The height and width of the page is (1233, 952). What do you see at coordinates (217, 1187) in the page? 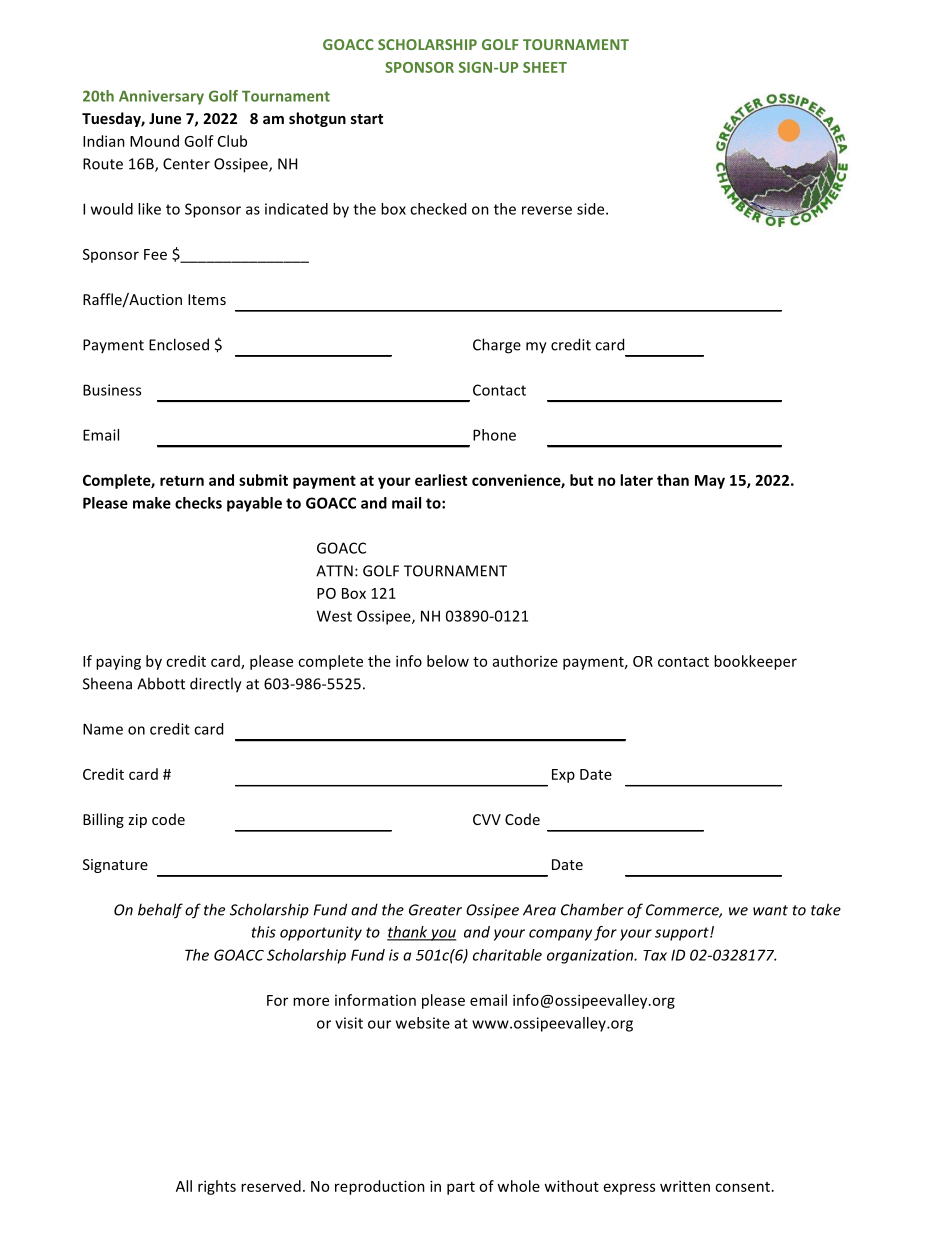
I see `rights` at bounding box center [217, 1187].
